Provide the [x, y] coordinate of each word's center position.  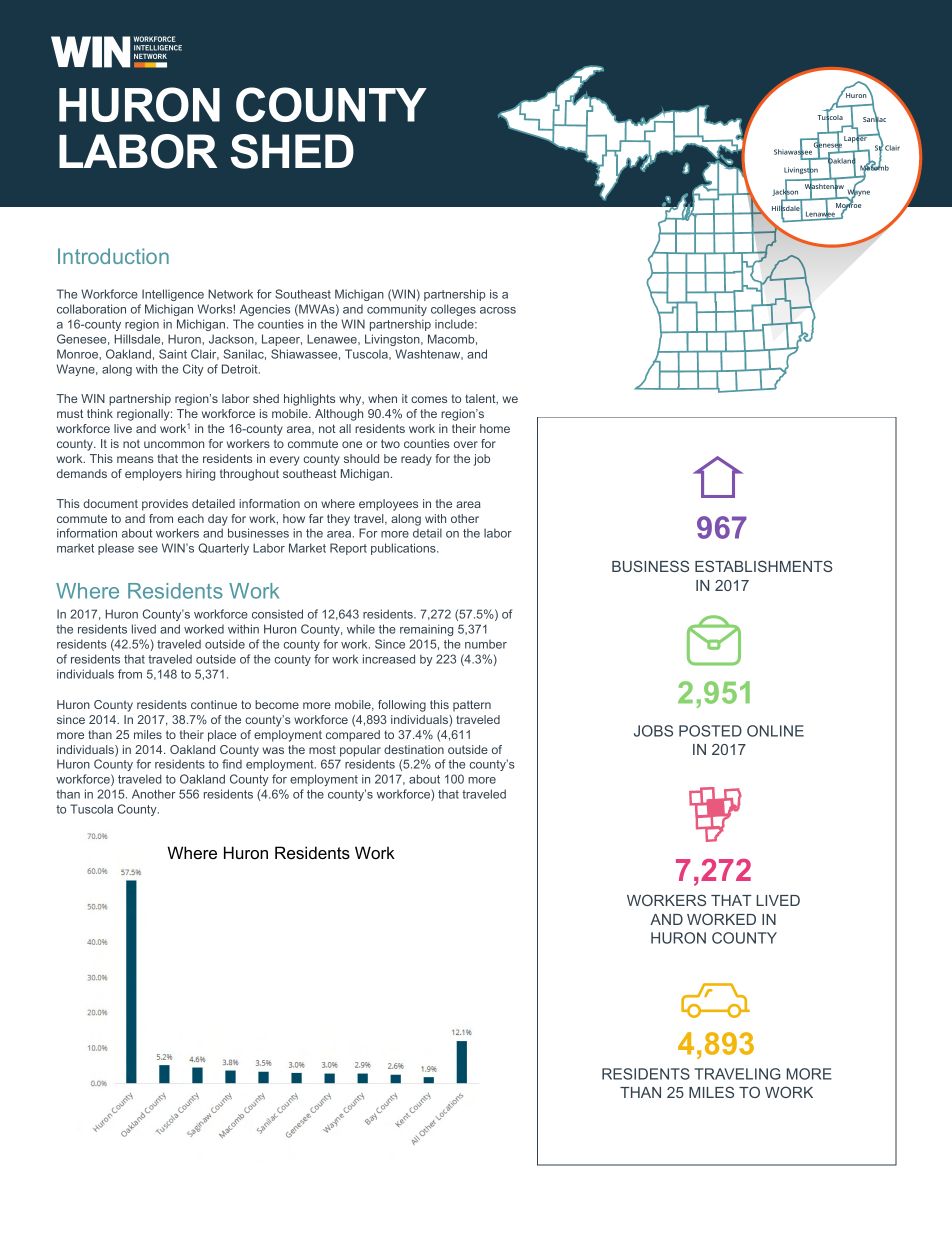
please [116, 549]
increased [389, 659]
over [466, 444]
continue [214, 704]
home [495, 428]
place [222, 736]
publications [404, 549]
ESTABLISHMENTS [764, 566]
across [498, 310]
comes [429, 399]
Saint [173, 354]
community [397, 310]
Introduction [113, 256]
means [135, 459]
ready [416, 460]
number [486, 644]
